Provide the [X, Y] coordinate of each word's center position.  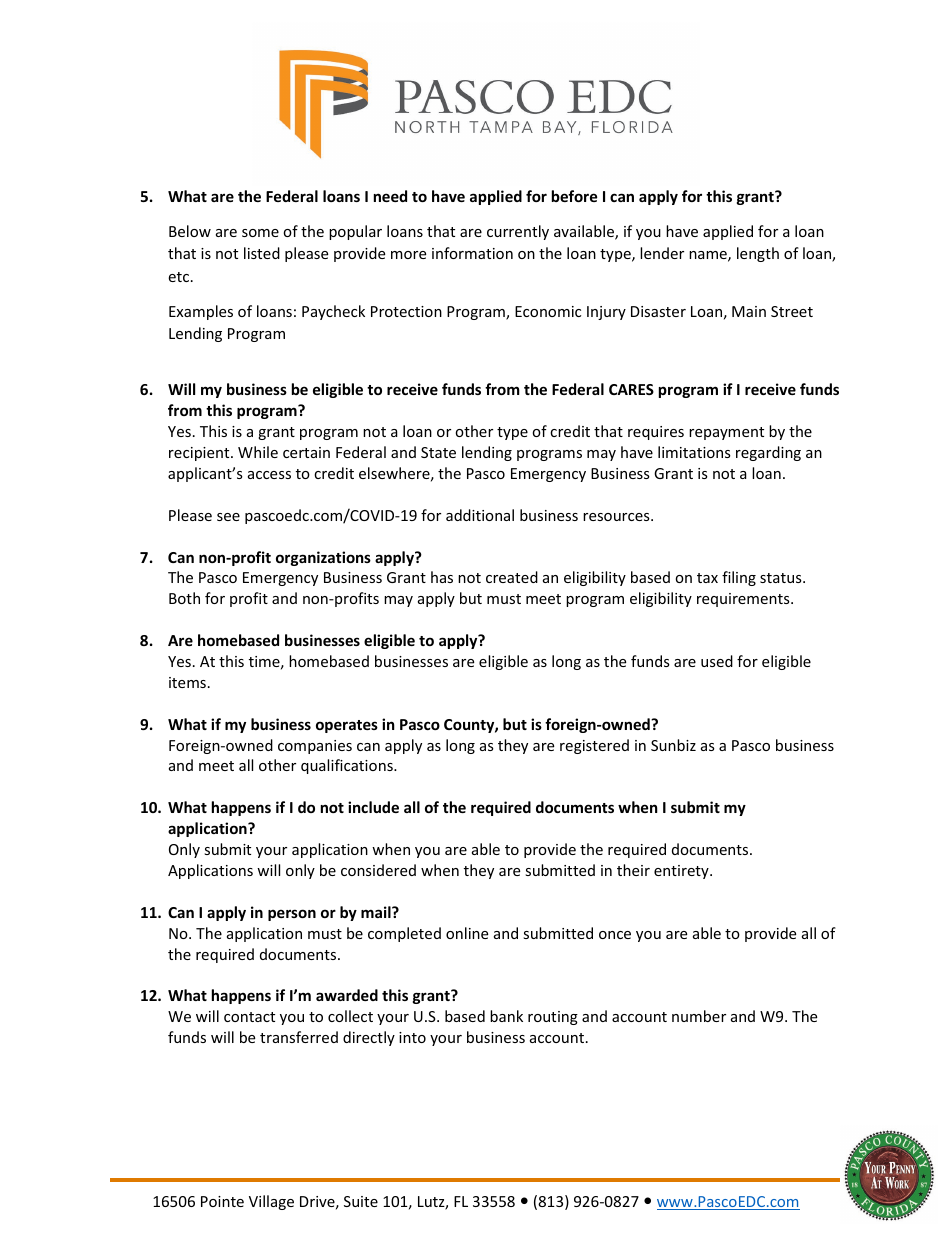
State [438, 452]
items [187, 682]
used [717, 661]
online [467, 933]
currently [518, 232]
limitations [694, 452]
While [258, 452]
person [292, 915]
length [758, 254]
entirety [682, 872]
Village [271, 1202]
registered [594, 746]
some [260, 233]
